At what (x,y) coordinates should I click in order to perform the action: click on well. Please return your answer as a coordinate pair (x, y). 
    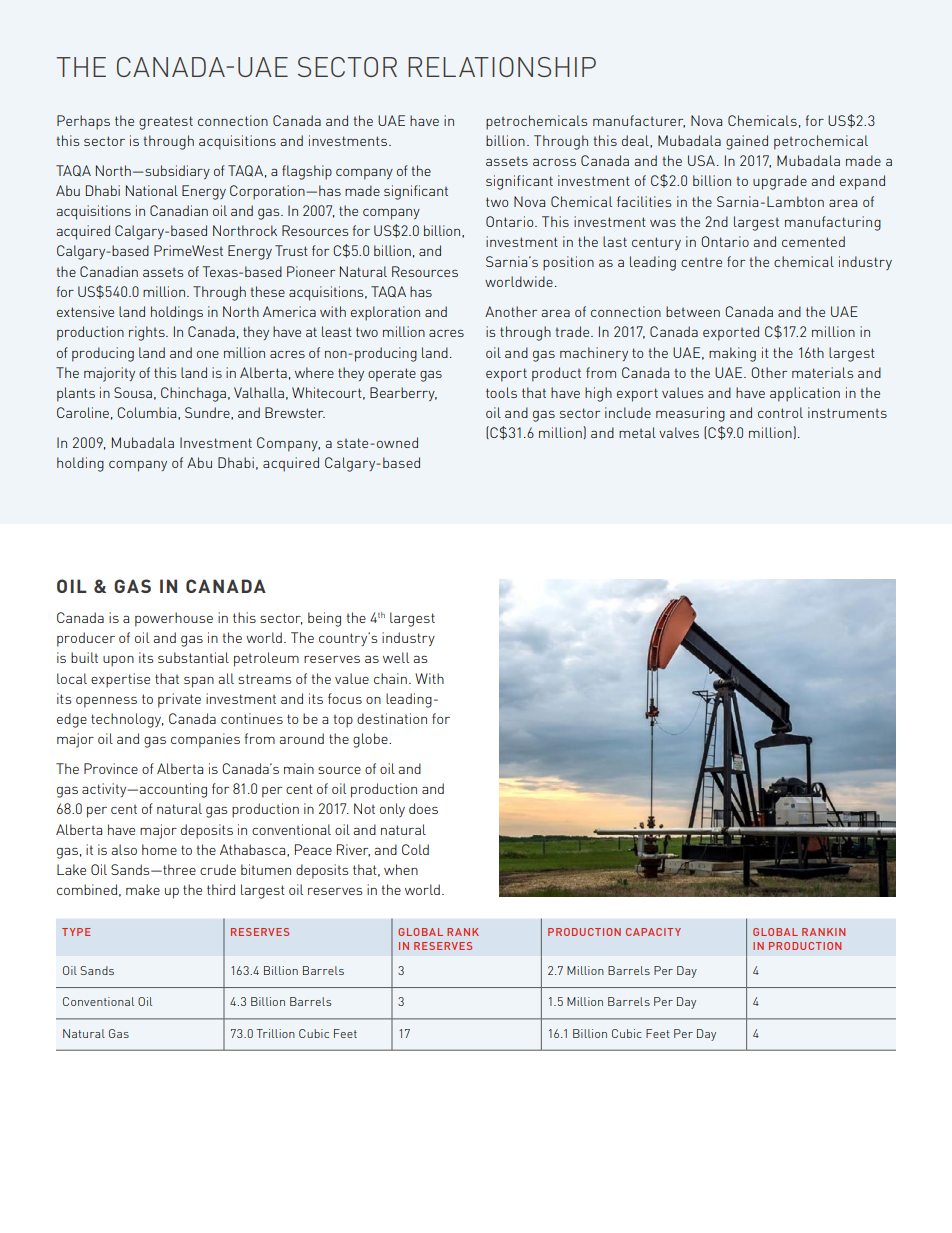
    Looking at the image, I should click on (396, 657).
